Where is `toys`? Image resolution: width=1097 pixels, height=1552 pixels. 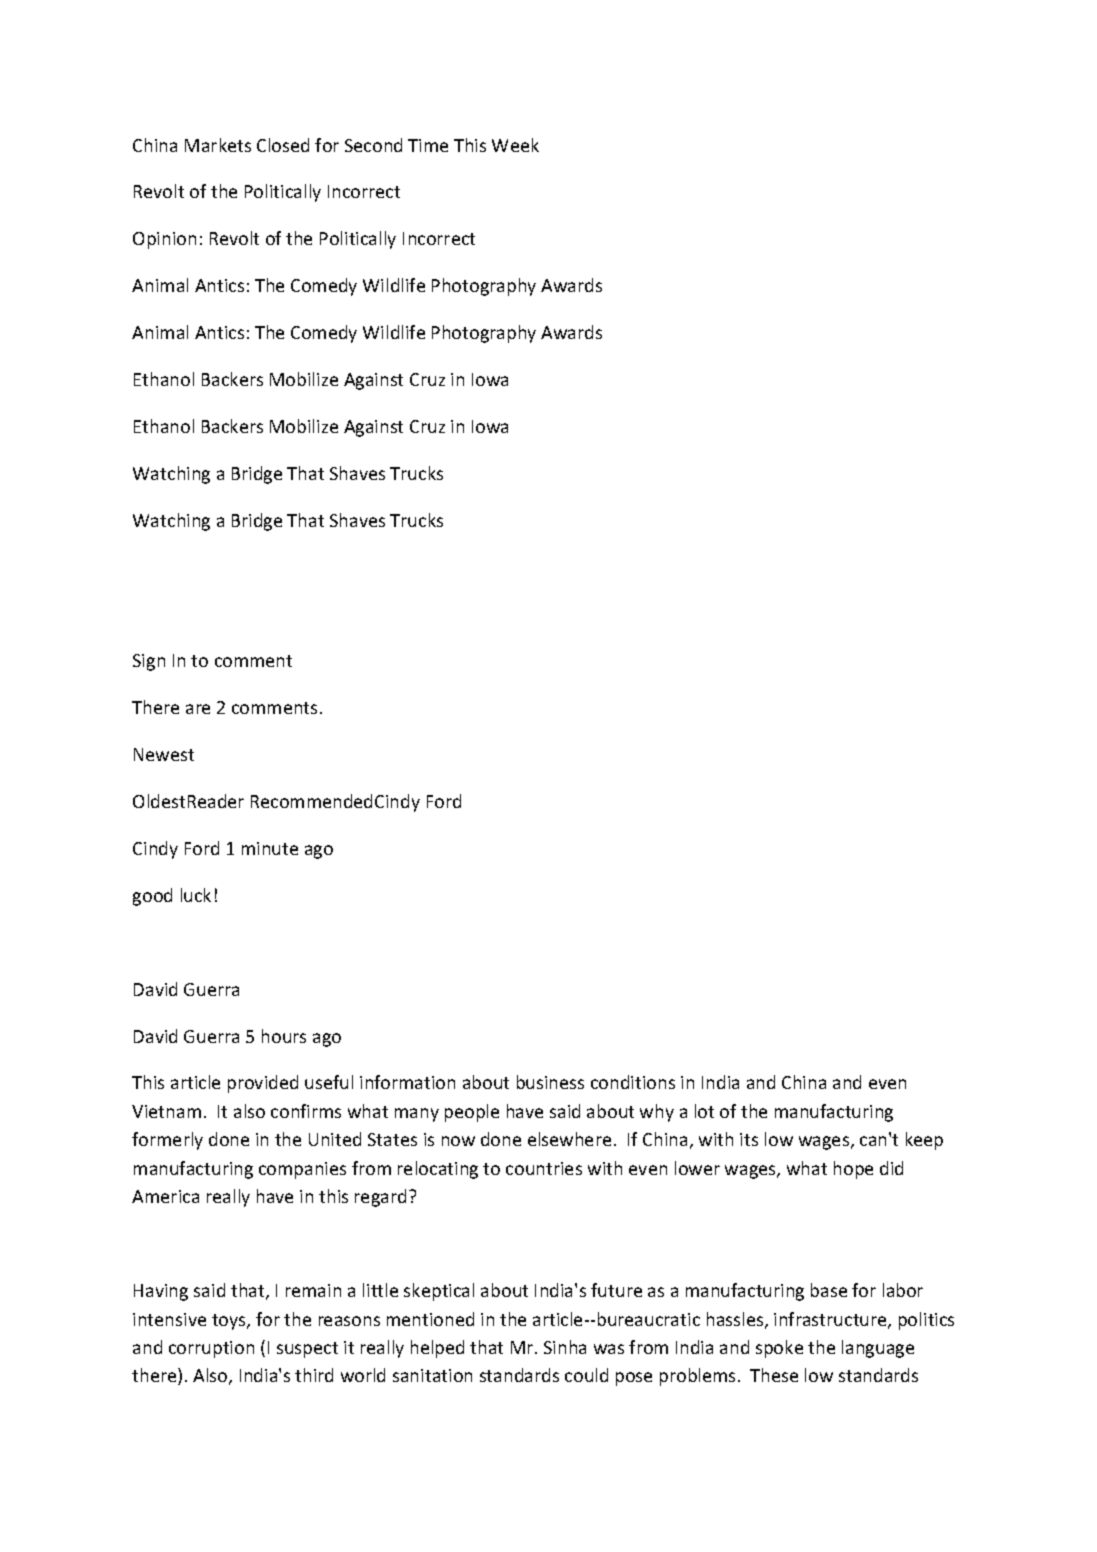 toys is located at coordinates (230, 1322).
